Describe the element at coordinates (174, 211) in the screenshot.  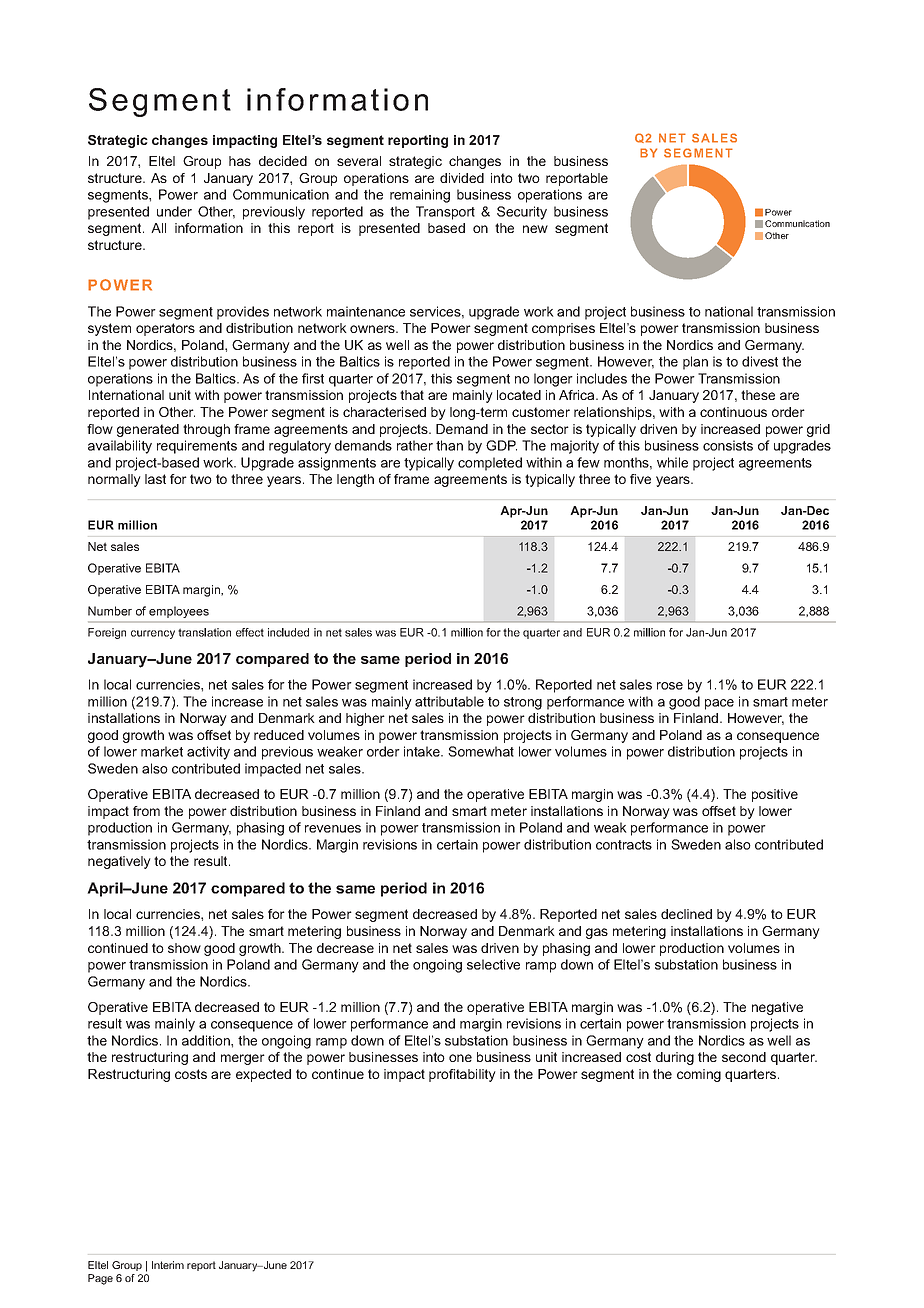
I see `under` at that location.
